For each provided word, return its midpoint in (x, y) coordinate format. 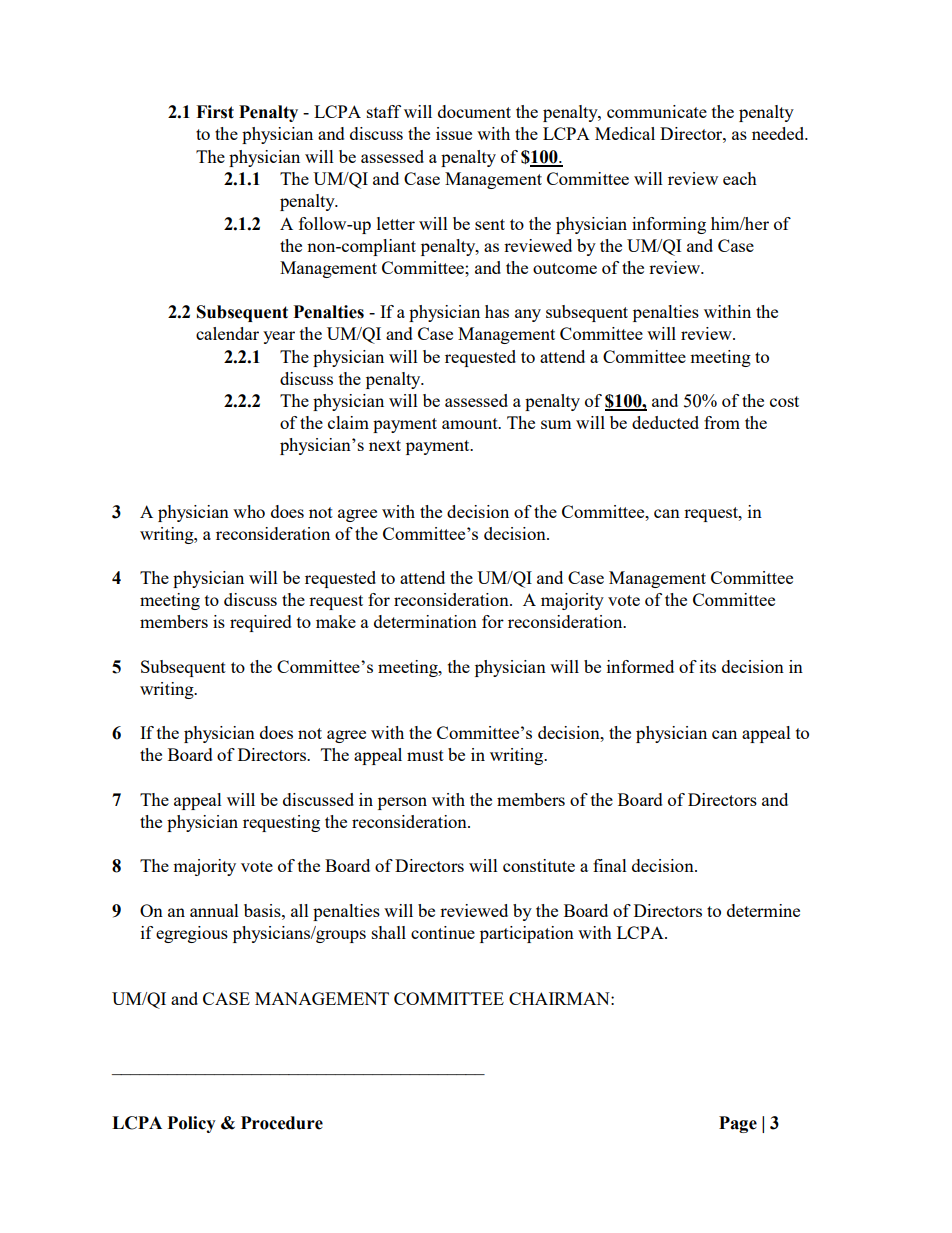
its (708, 666)
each (740, 178)
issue (454, 133)
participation (527, 934)
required (261, 623)
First (215, 112)
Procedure (282, 1123)
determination (425, 621)
